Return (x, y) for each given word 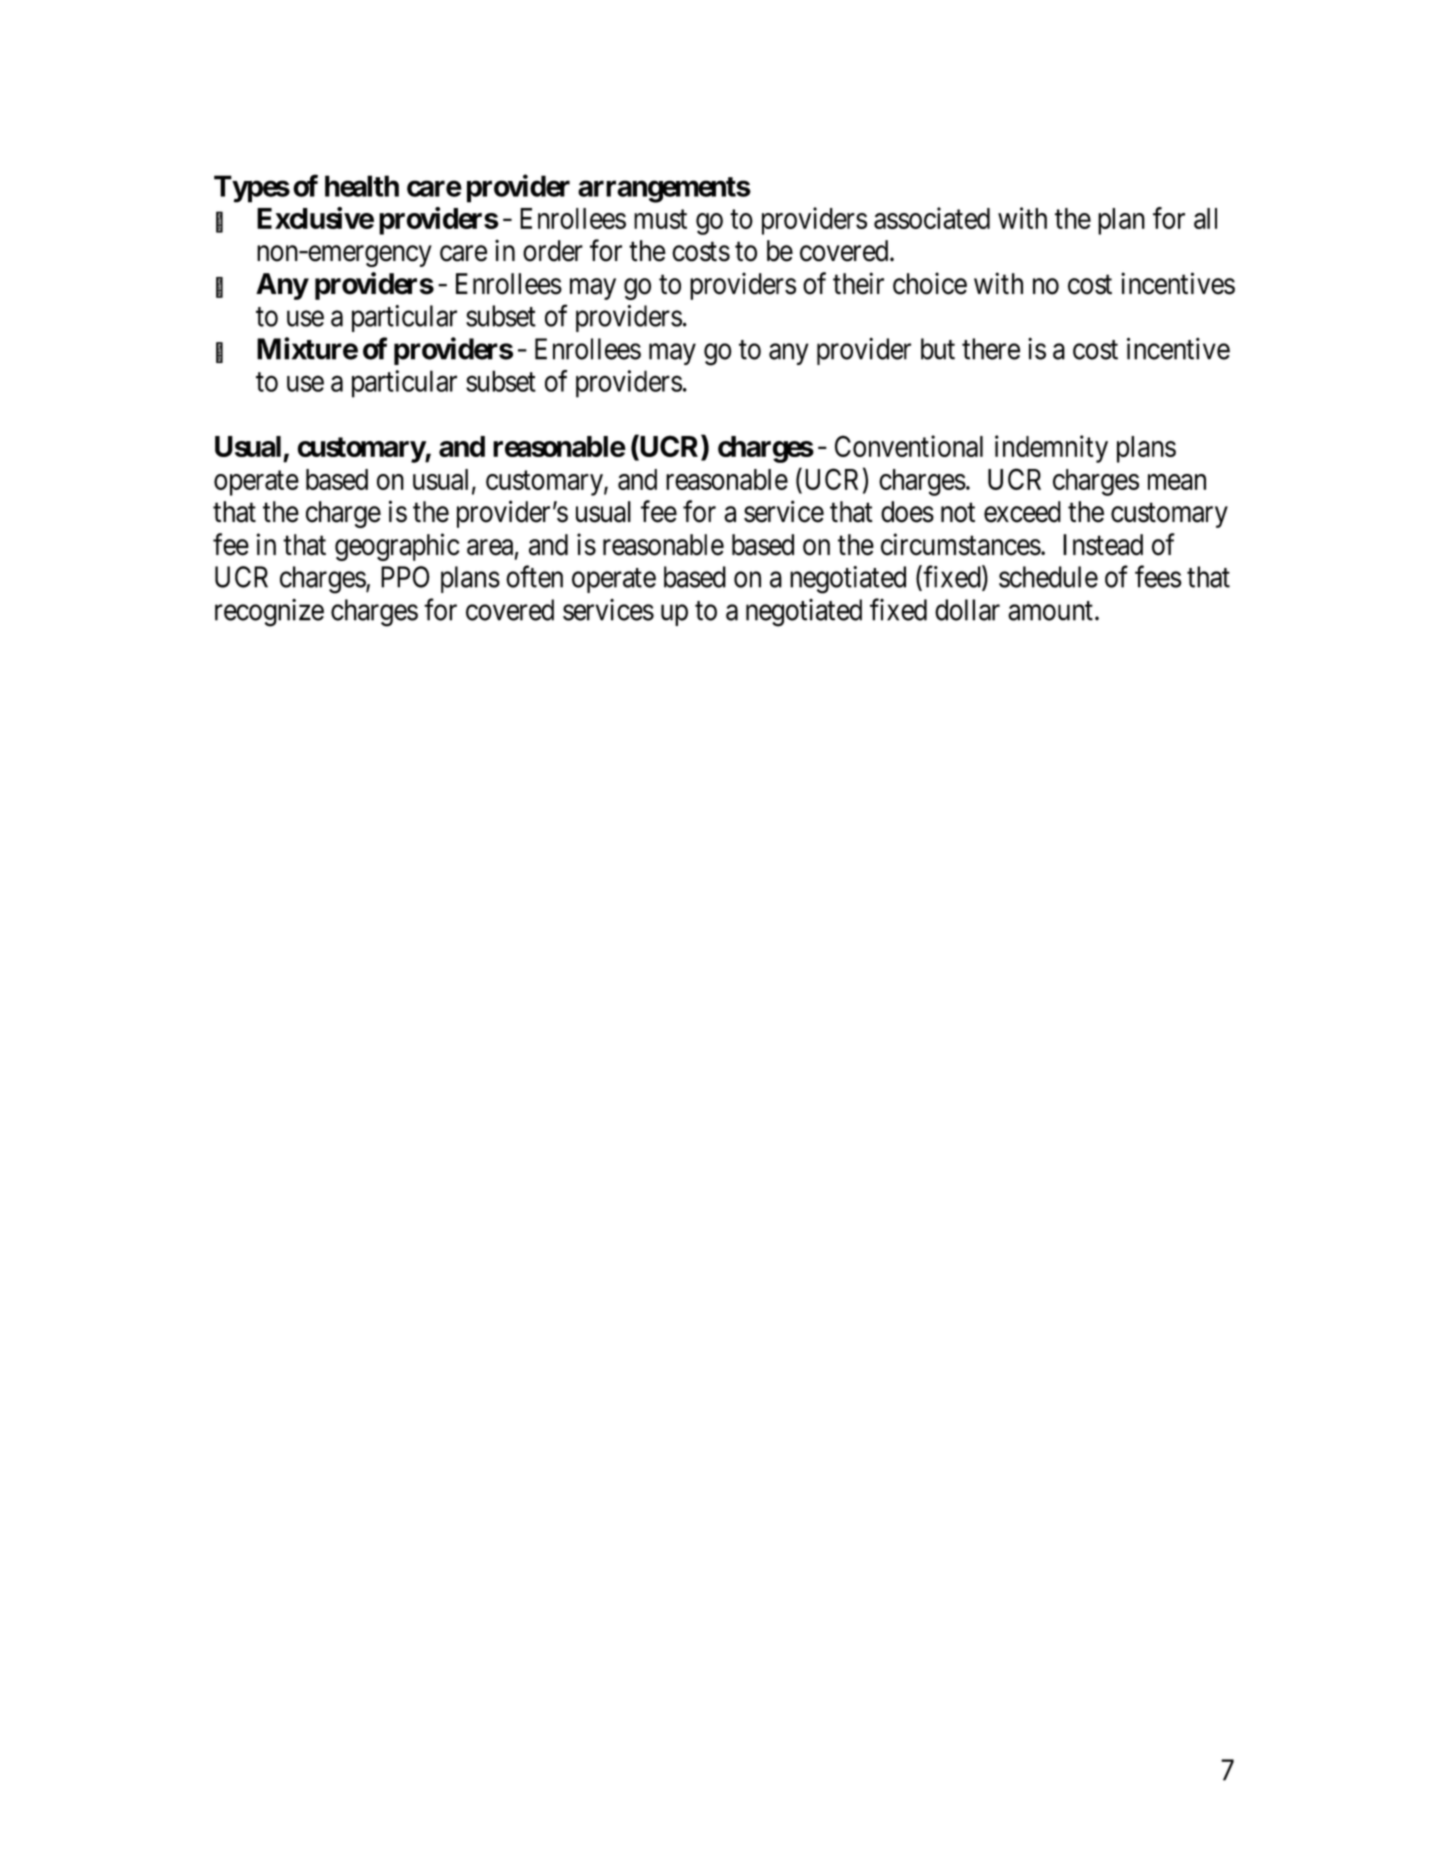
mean (1177, 482)
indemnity (1051, 449)
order (553, 251)
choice (930, 283)
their (858, 283)
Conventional (909, 446)
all (1205, 218)
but (938, 349)
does (907, 512)
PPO (405, 577)
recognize (269, 613)
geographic (397, 547)
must (660, 219)
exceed (1022, 512)
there (991, 349)
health (362, 186)
